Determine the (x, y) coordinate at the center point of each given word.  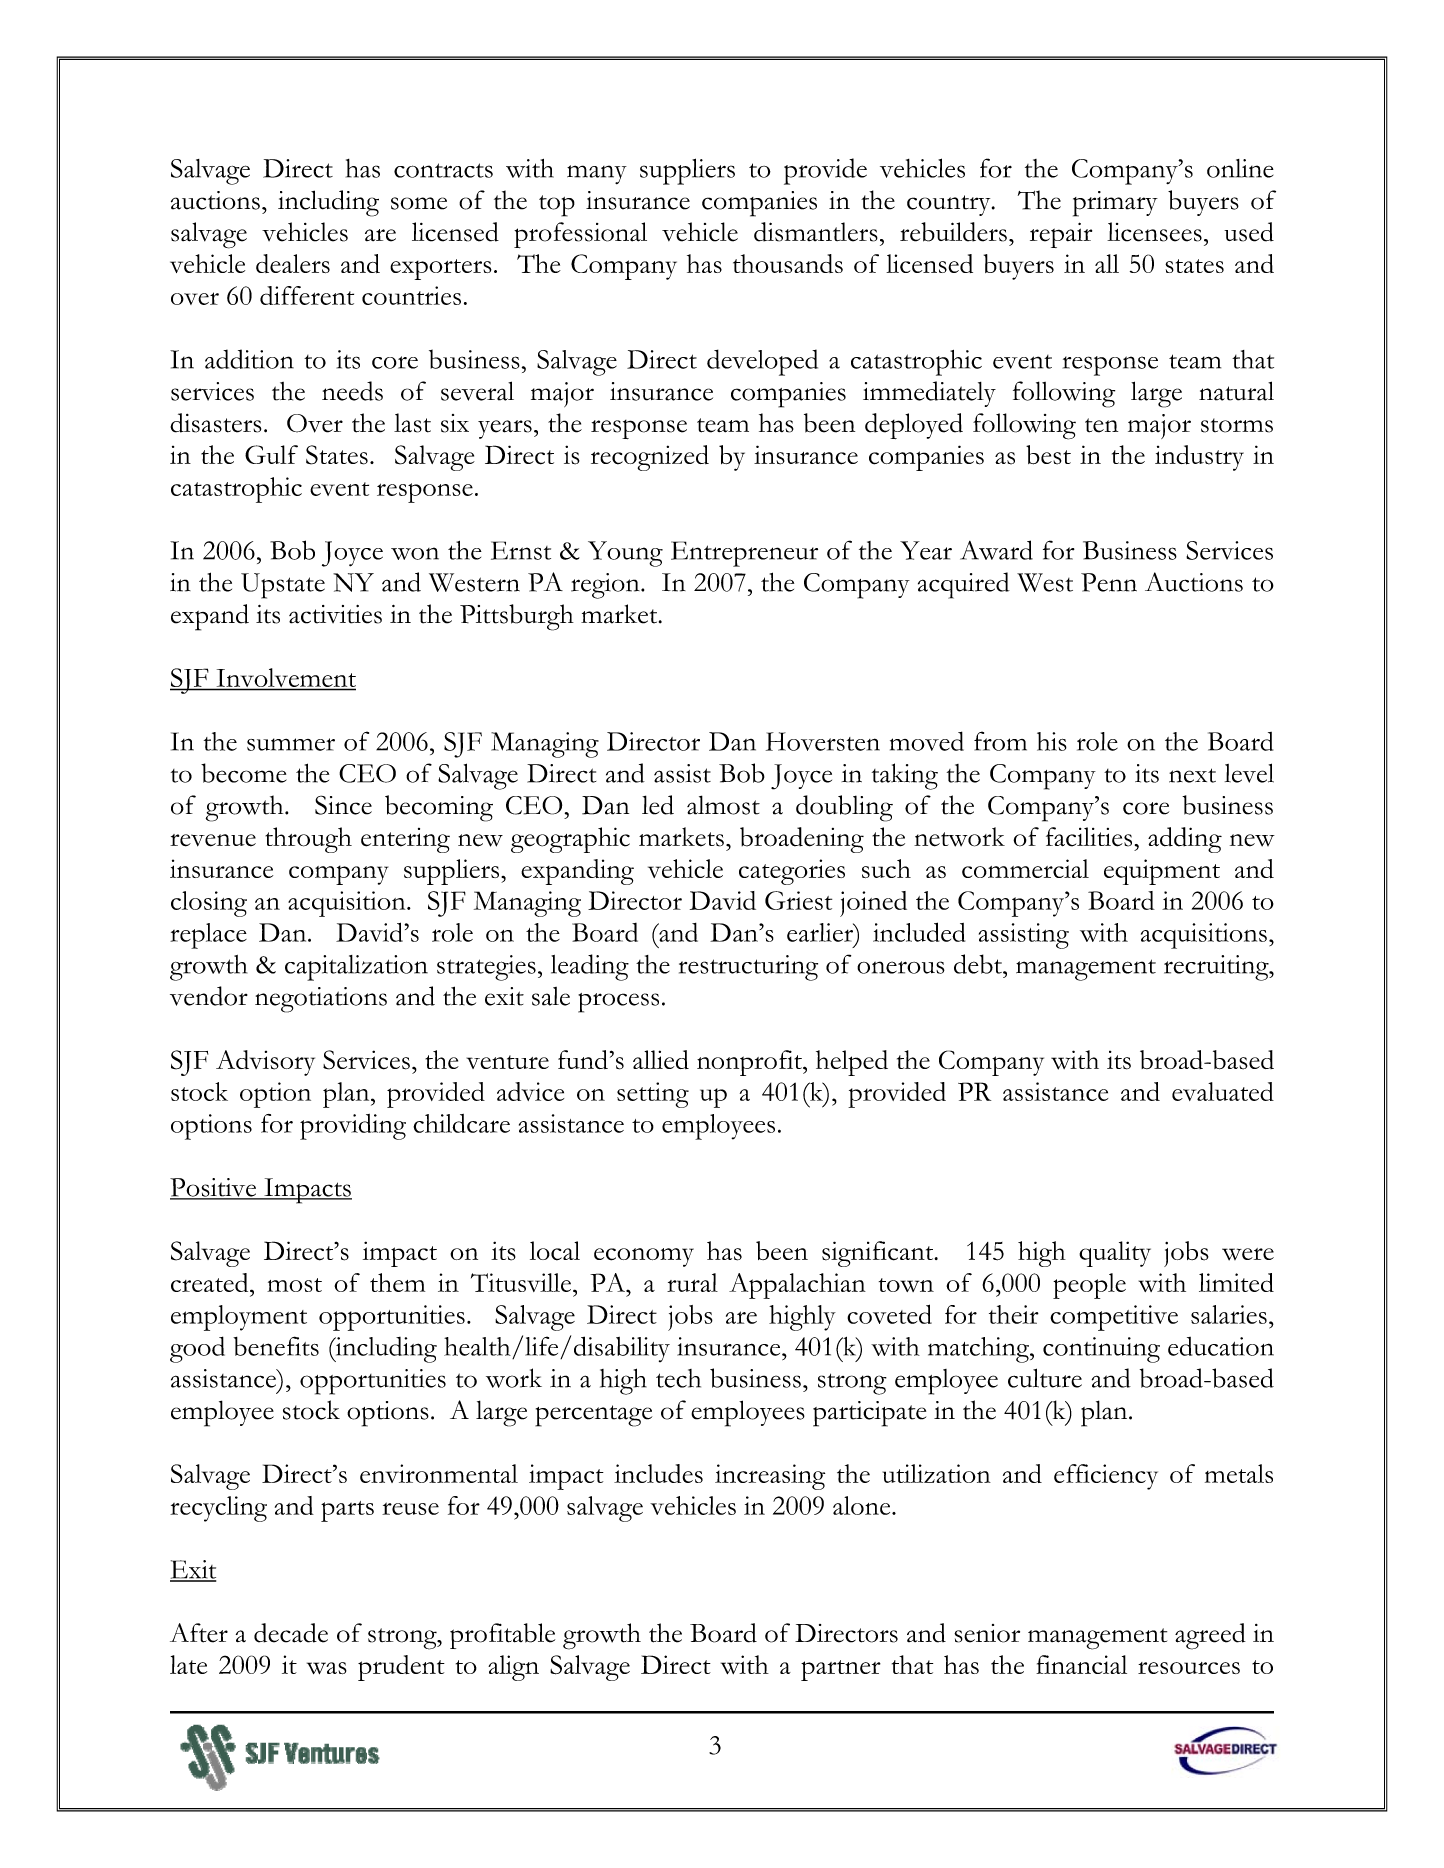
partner (841, 1670)
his (1052, 741)
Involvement (285, 679)
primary (1115, 204)
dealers (293, 263)
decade (291, 1633)
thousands (788, 263)
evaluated (1223, 1091)
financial (1081, 1664)
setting (653, 1095)
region (606, 586)
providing (353, 1127)
